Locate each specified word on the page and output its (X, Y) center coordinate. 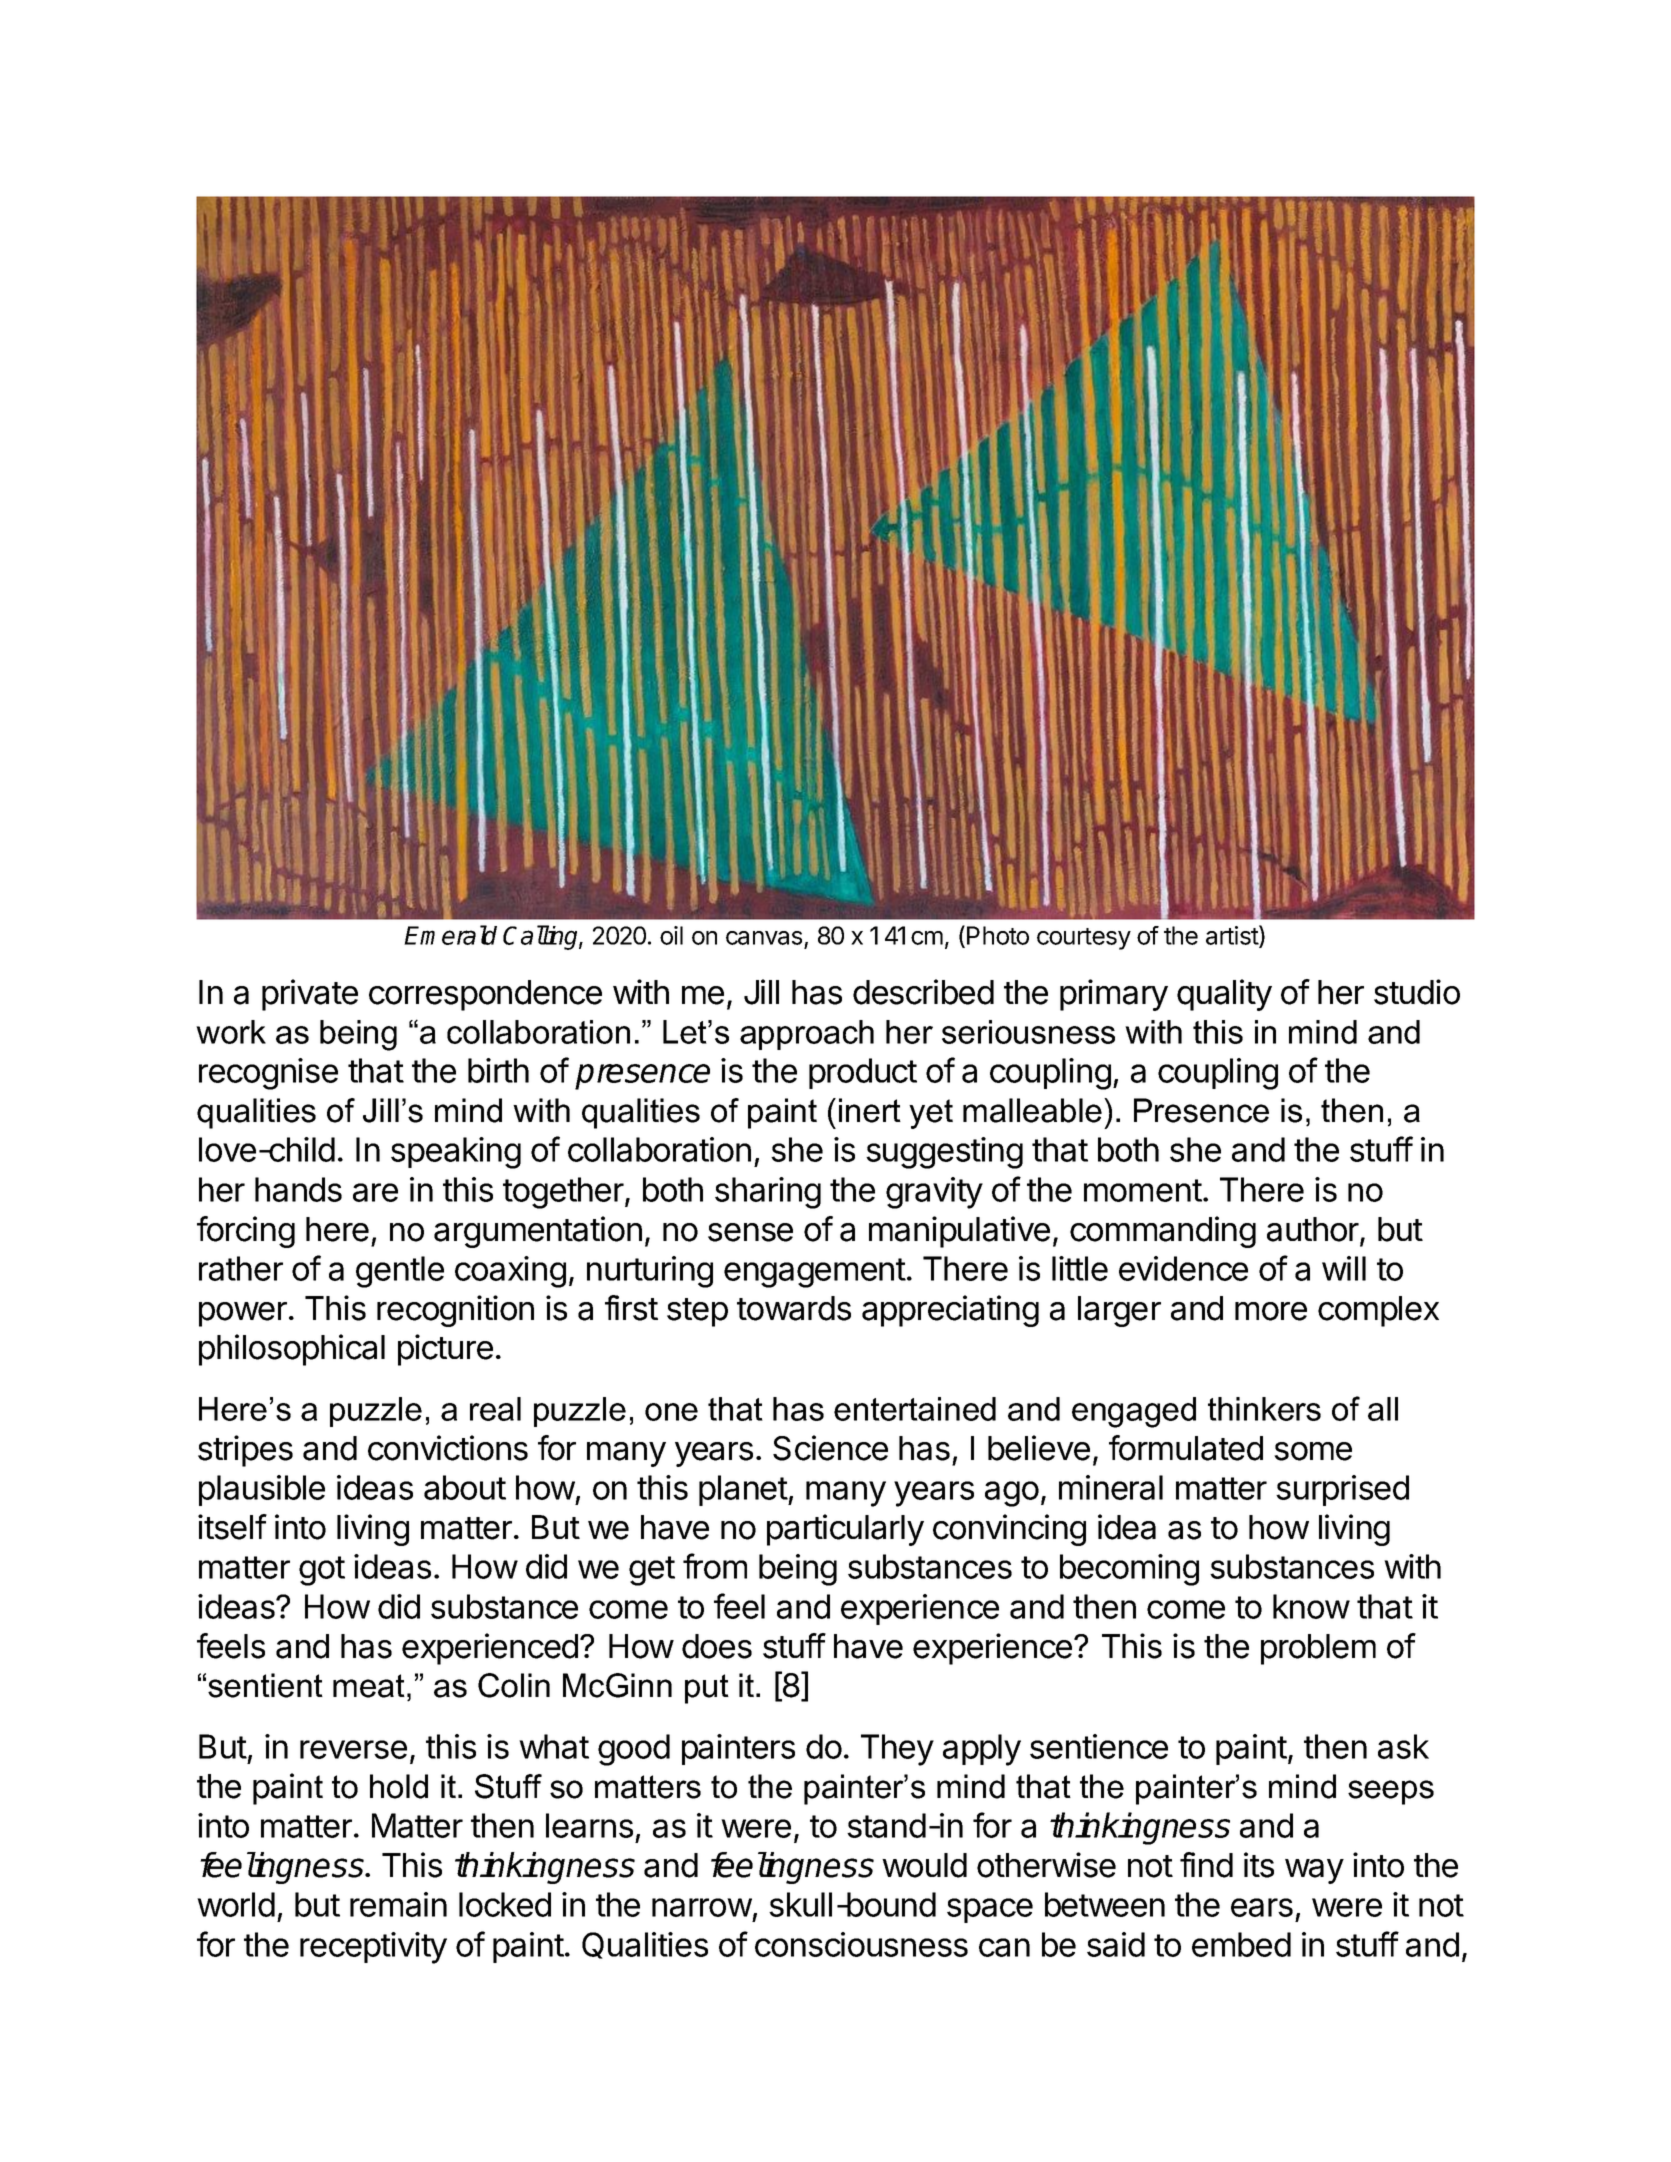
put (707, 1689)
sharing (768, 1193)
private (310, 995)
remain (398, 1904)
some (1313, 1451)
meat (369, 1686)
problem (1318, 1649)
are (375, 1192)
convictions (448, 1448)
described (923, 992)
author (1314, 1230)
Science (830, 1448)
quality (1224, 995)
